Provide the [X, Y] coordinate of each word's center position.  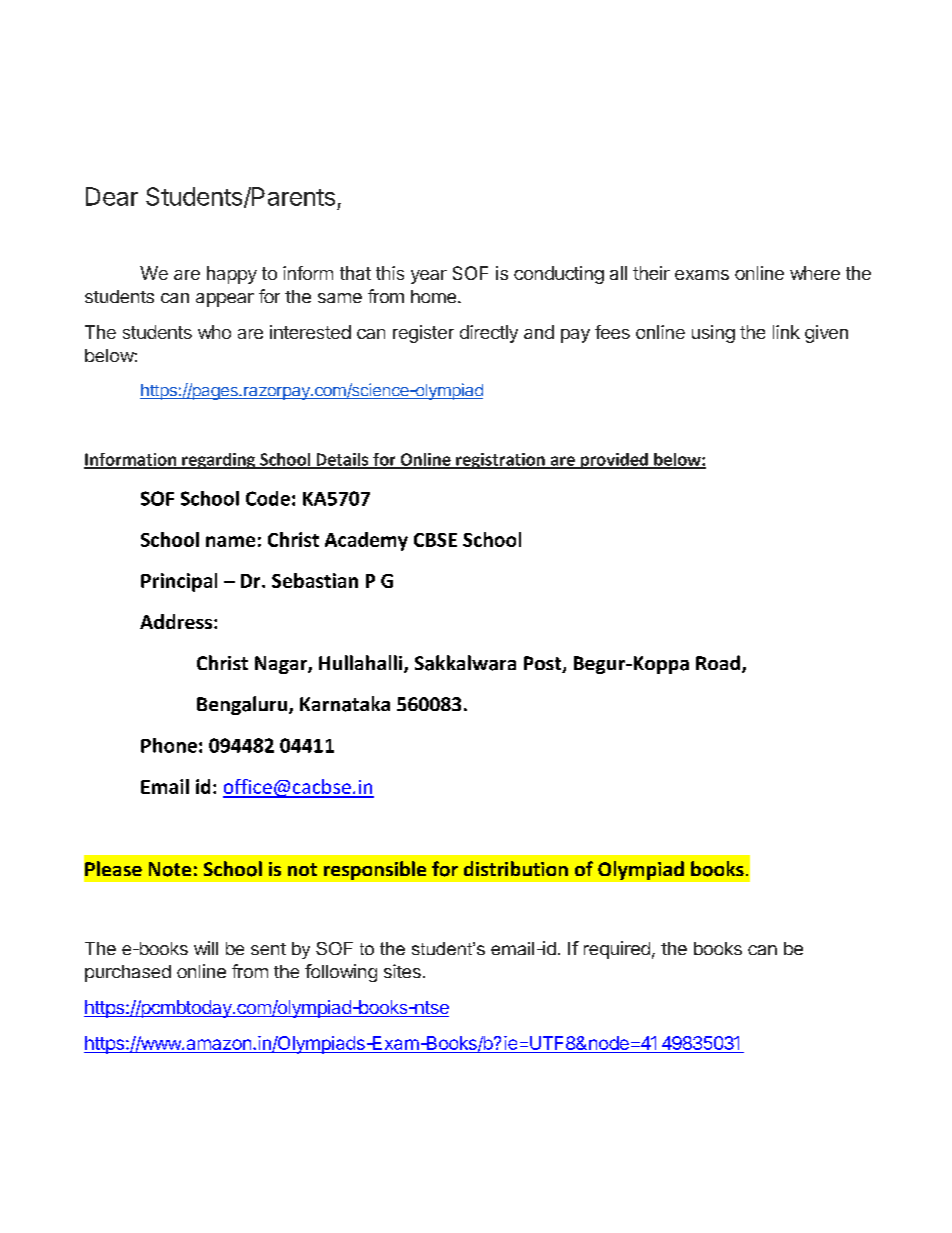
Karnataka [345, 704]
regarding [219, 461]
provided [614, 461]
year [429, 277]
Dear [112, 196]
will [206, 948]
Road [718, 662]
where [815, 273]
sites [402, 971]
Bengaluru [243, 705]
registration [500, 461]
